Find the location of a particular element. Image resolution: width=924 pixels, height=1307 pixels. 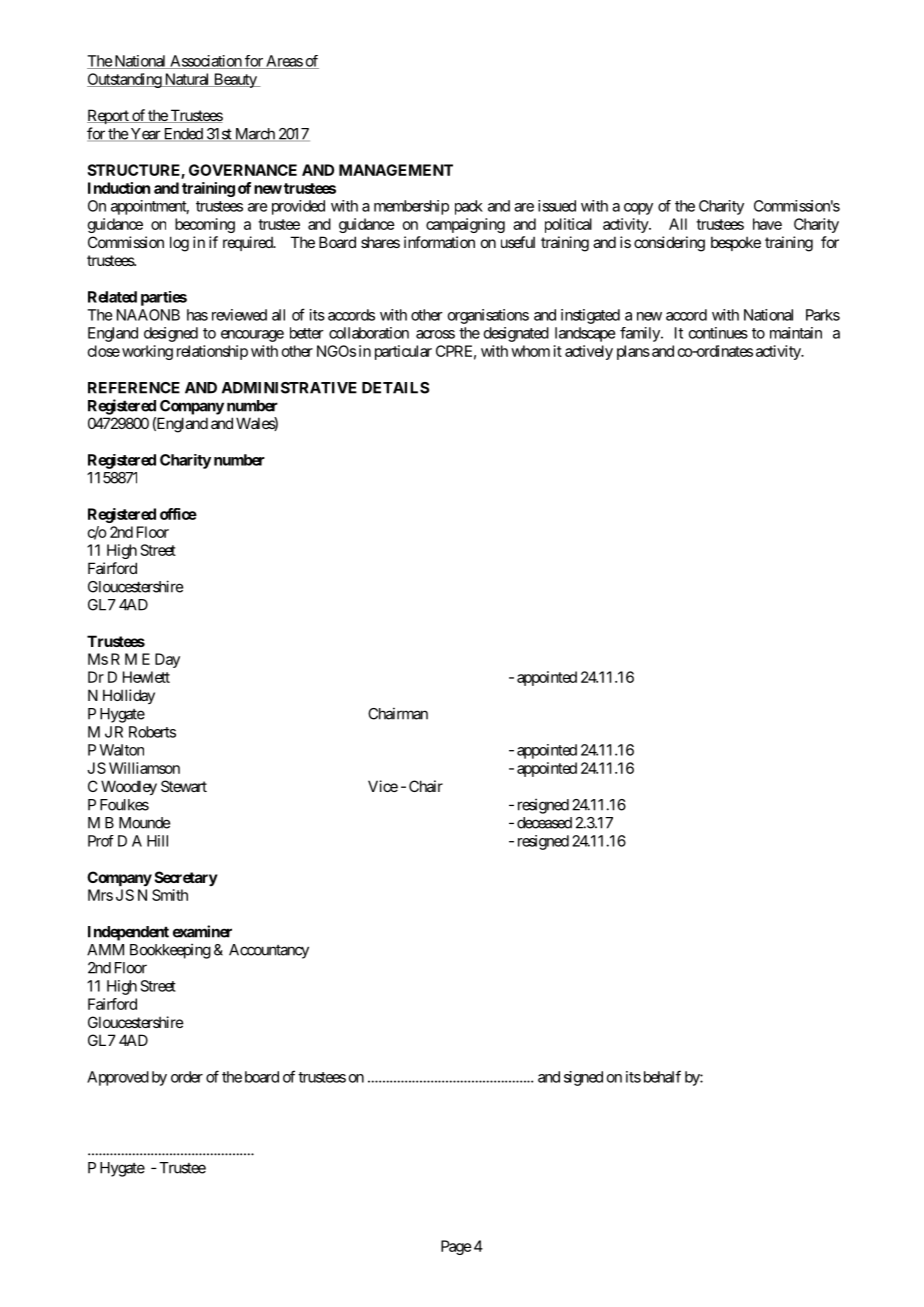

order is located at coordinates (187, 1077).
